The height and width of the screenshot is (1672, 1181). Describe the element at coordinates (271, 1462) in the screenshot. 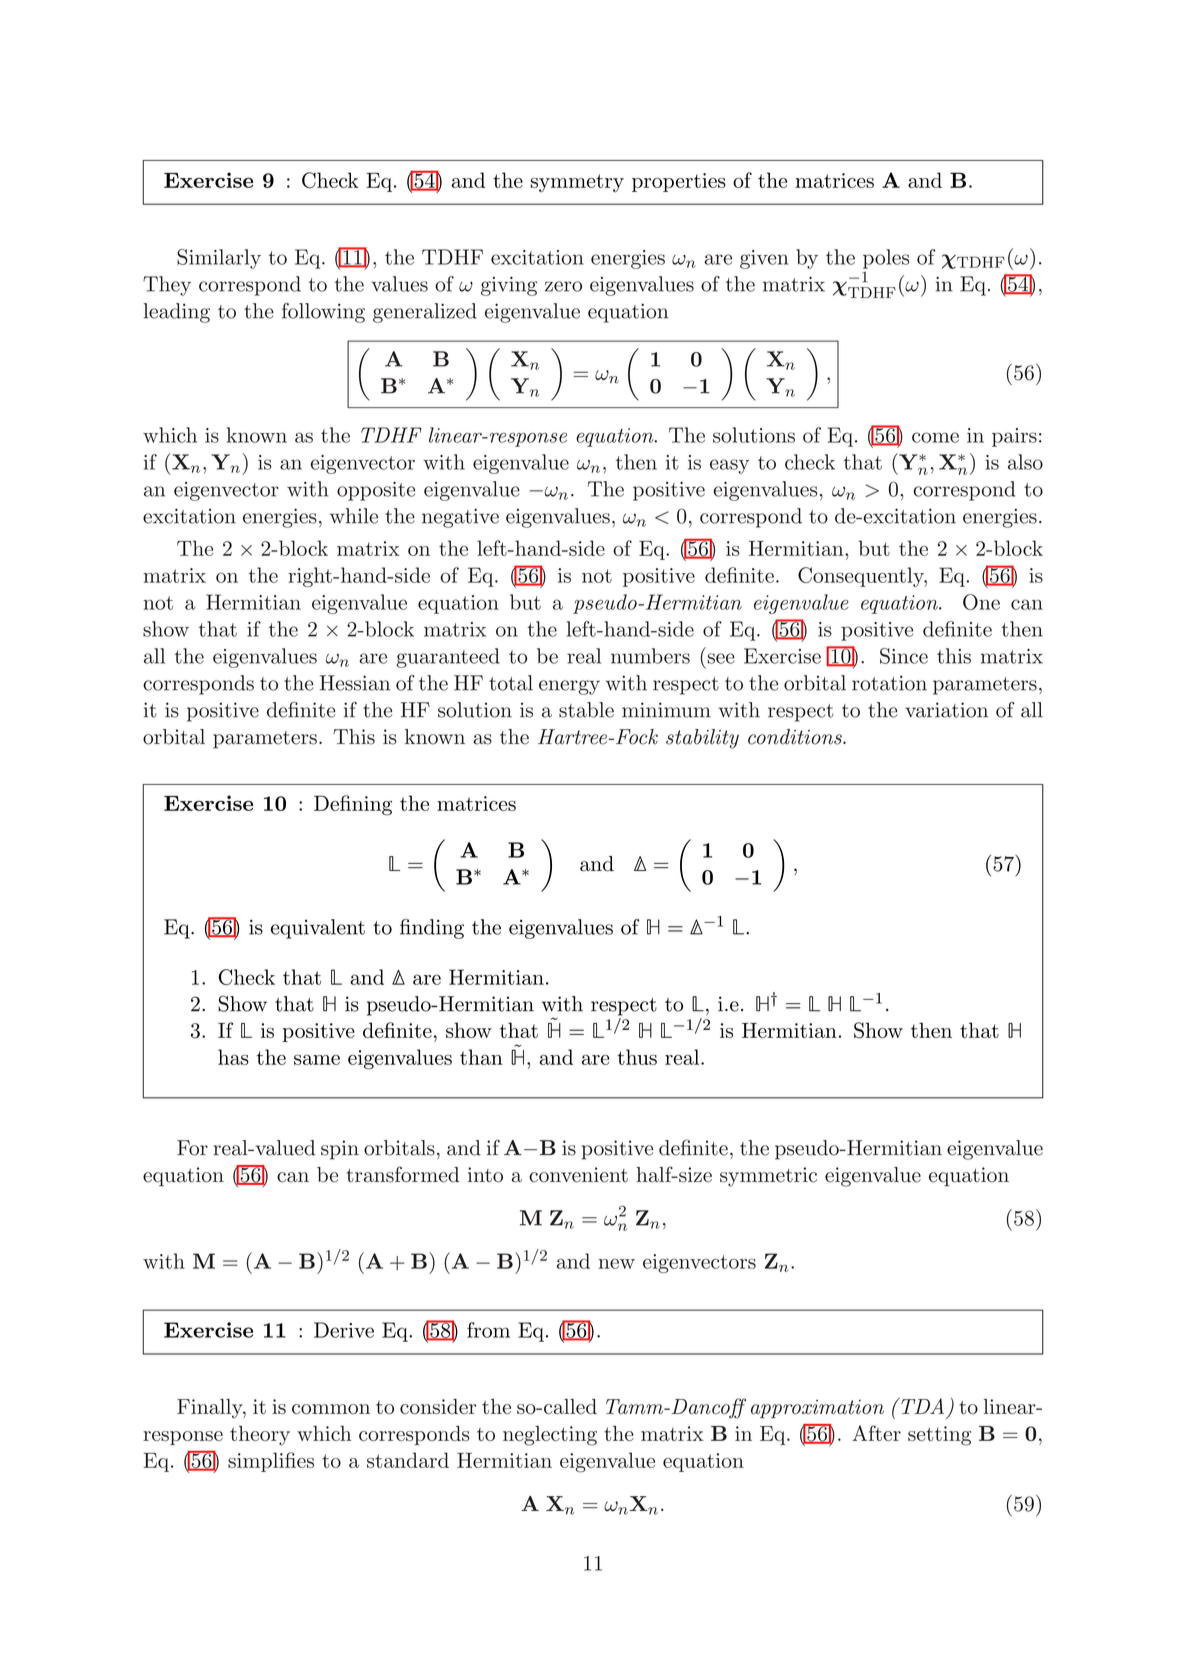

I see `simplifies` at that location.
